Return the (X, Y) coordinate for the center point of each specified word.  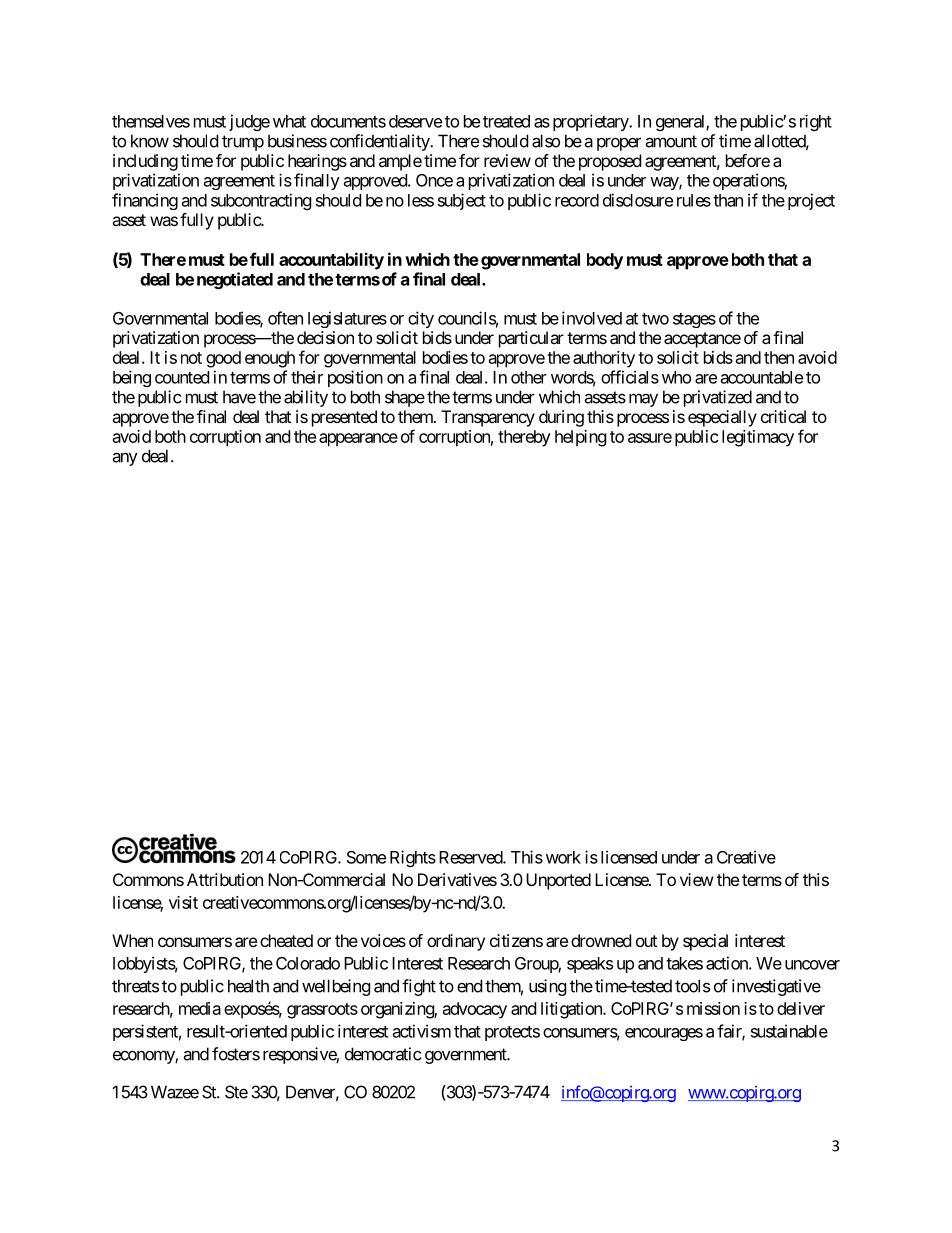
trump (243, 143)
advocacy (475, 1010)
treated (506, 121)
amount (671, 141)
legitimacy (758, 438)
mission (713, 1008)
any (125, 459)
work (563, 857)
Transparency (488, 418)
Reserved (471, 857)
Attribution (225, 879)
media (200, 1008)
